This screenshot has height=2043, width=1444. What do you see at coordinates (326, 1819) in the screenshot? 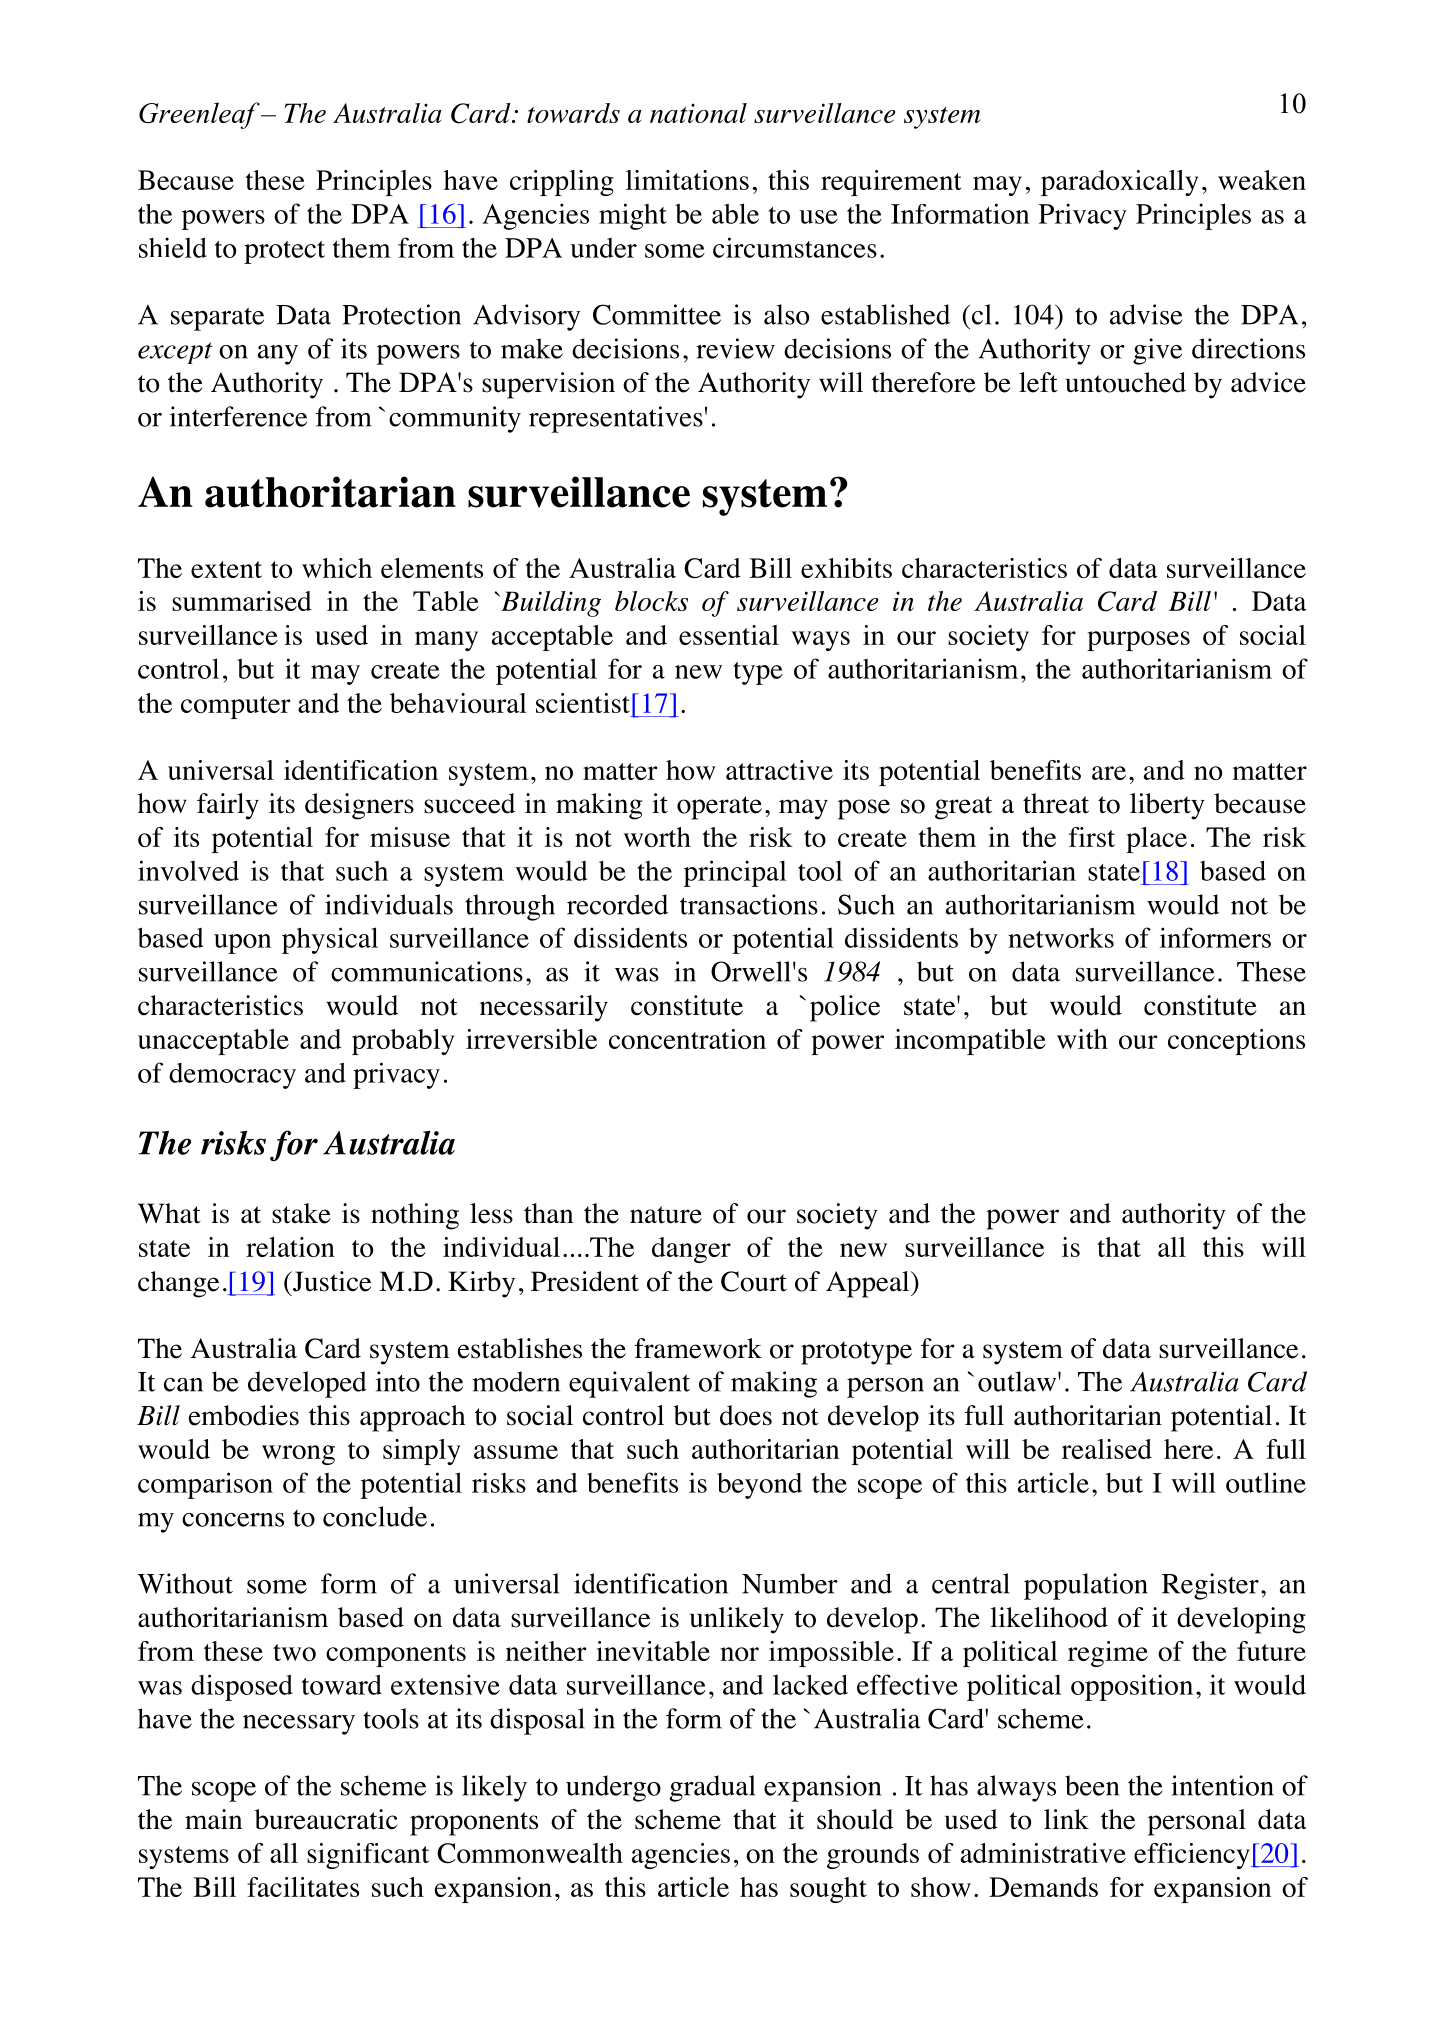
I see `bureaucratic` at bounding box center [326, 1819].
